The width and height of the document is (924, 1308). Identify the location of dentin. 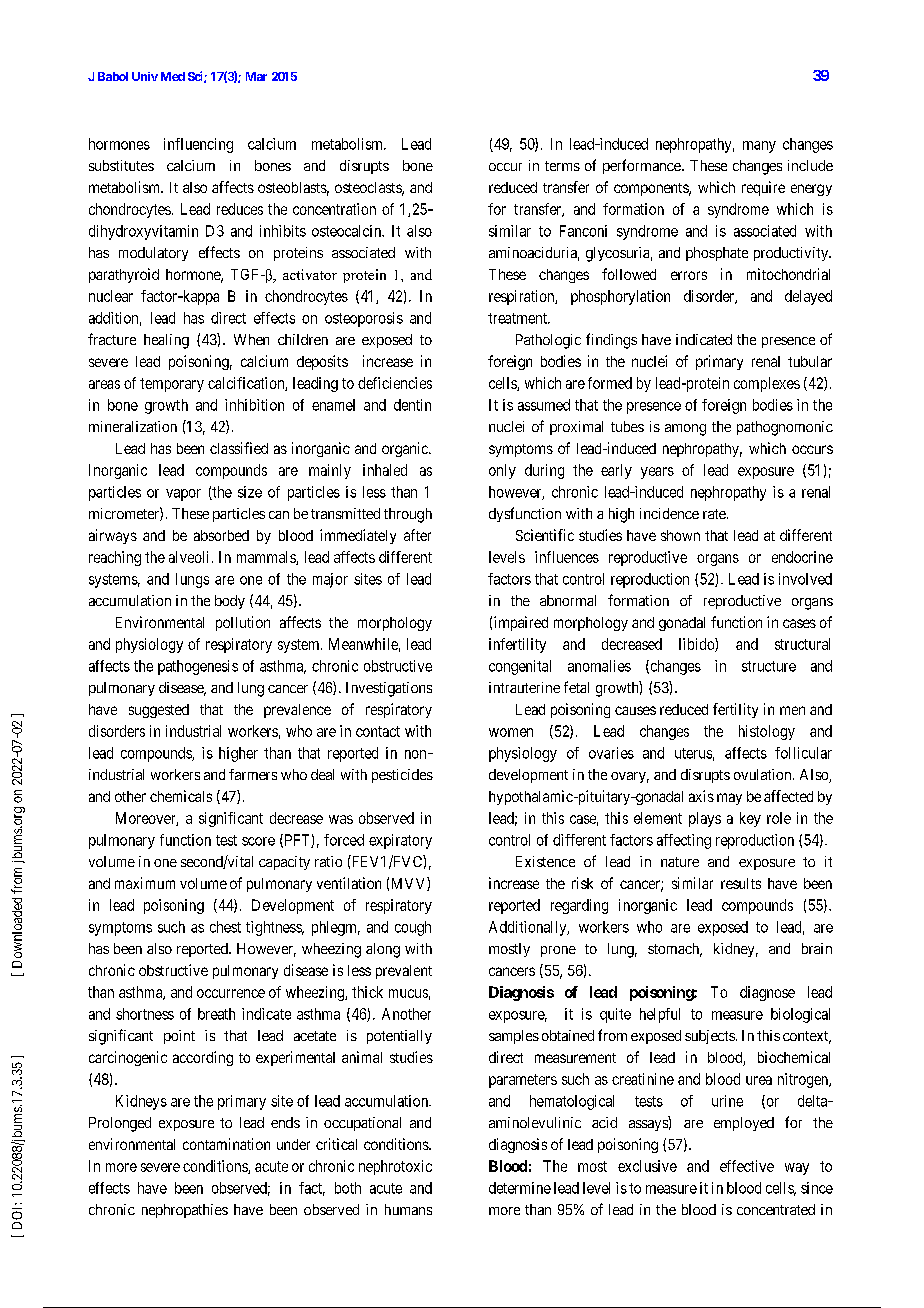
(412, 405).
